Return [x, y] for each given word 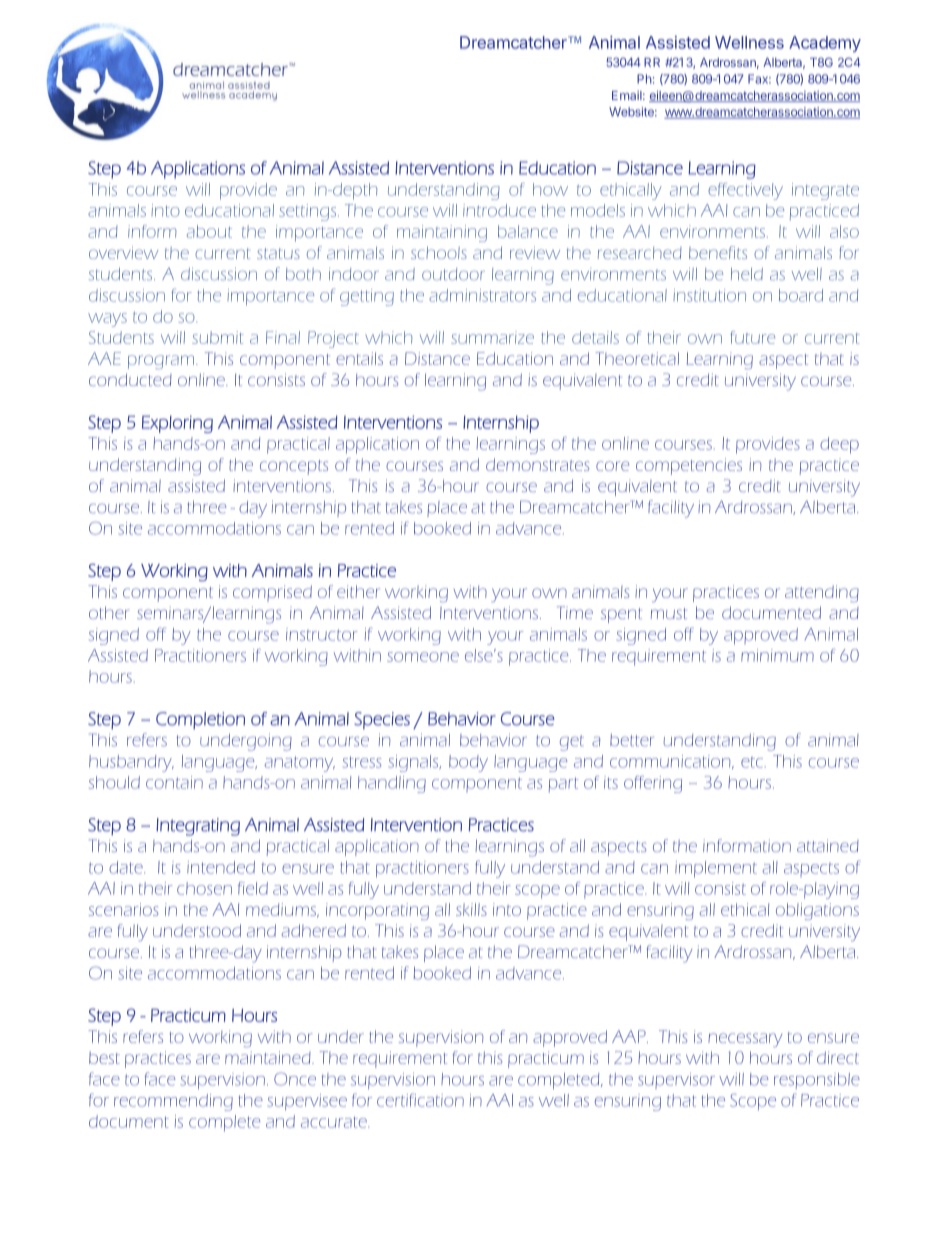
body [468, 763]
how [550, 189]
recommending [173, 1102]
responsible [817, 1081]
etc [752, 762]
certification [420, 1100]
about [209, 231]
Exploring [177, 424]
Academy [825, 44]
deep [839, 445]
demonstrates [537, 464]
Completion [200, 720]
